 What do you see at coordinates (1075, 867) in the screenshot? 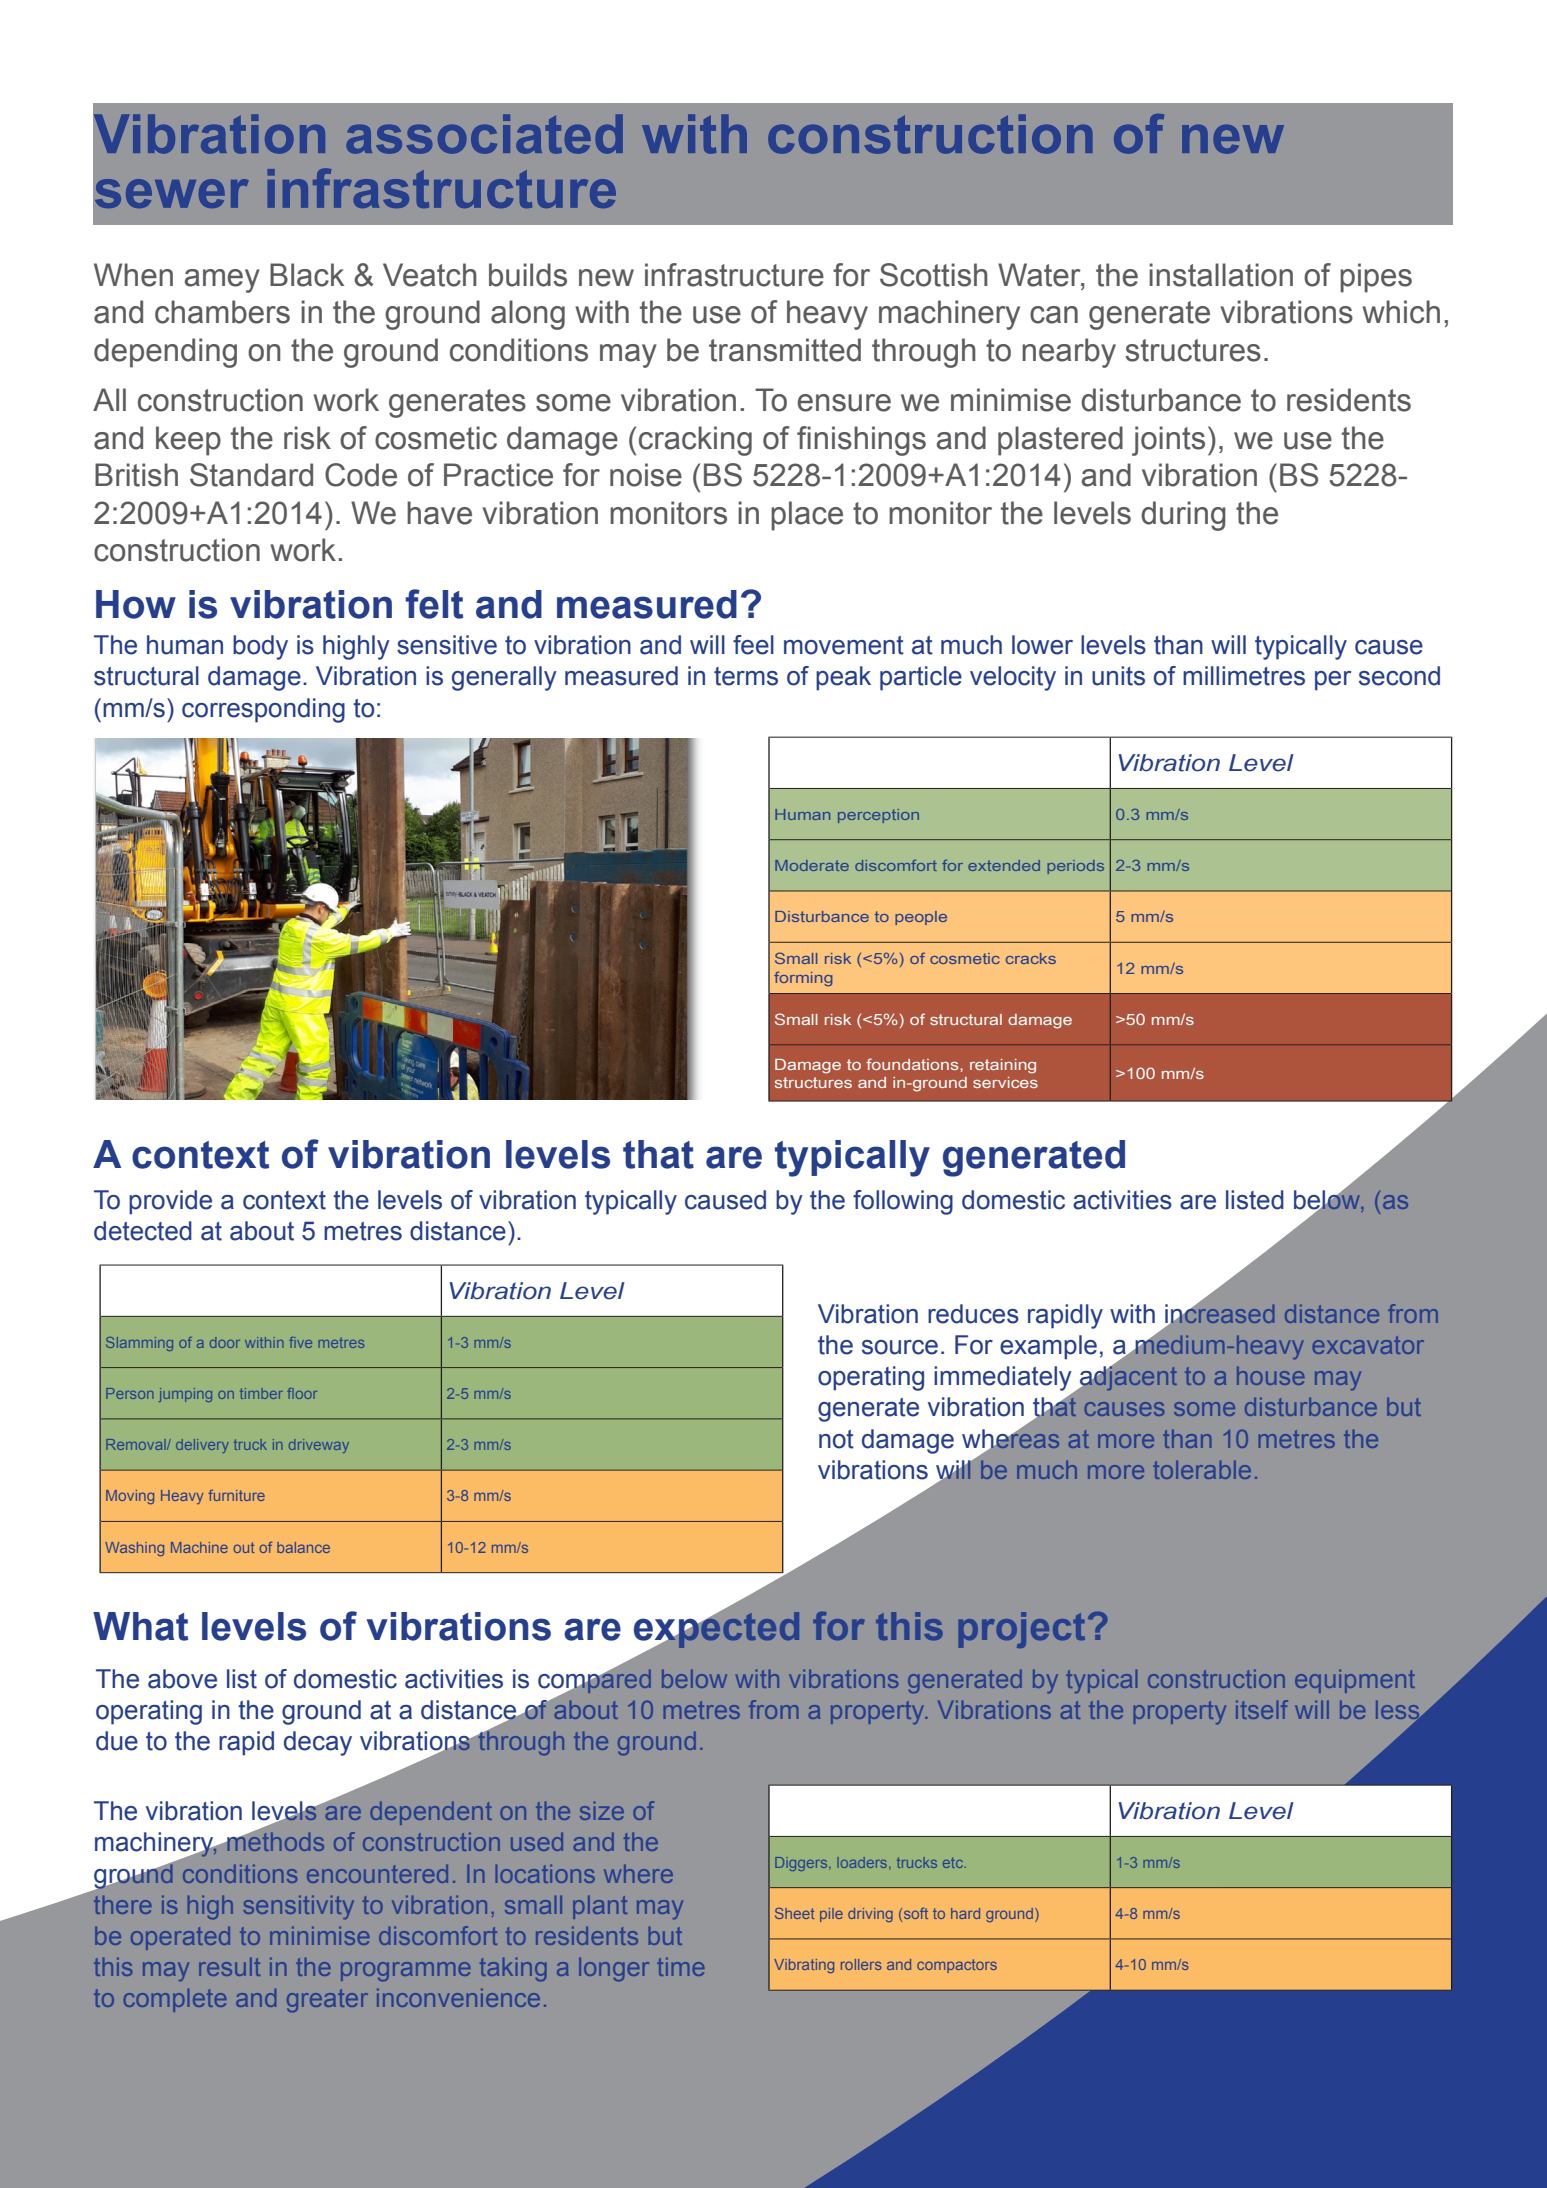
I see `periods` at bounding box center [1075, 867].
